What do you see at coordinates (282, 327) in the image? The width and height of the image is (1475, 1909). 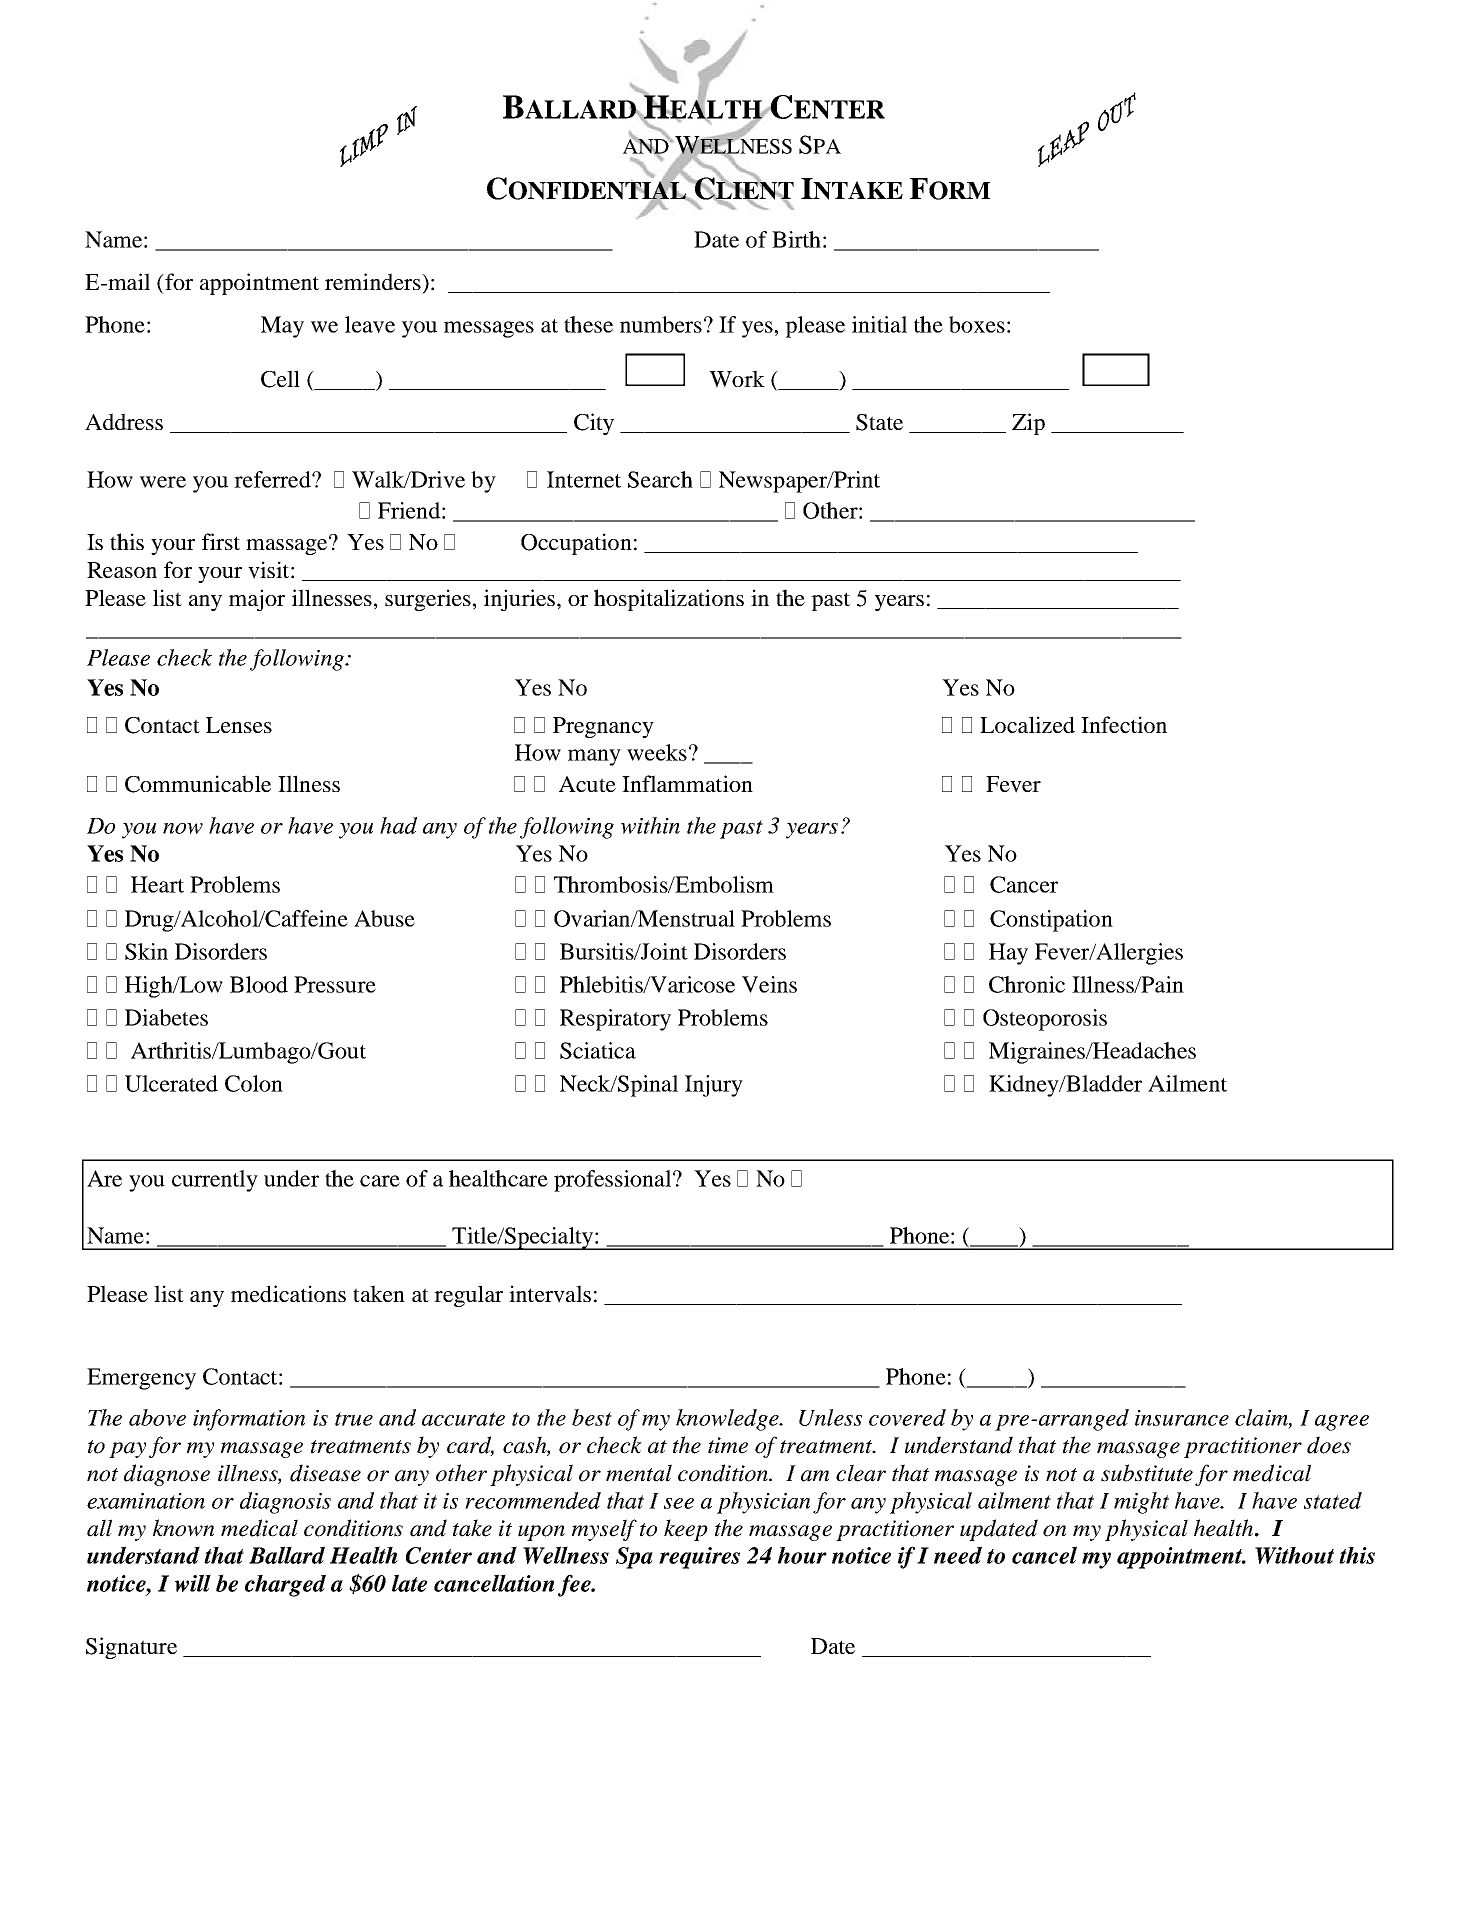 I see `May` at bounding box center [282, 327].
